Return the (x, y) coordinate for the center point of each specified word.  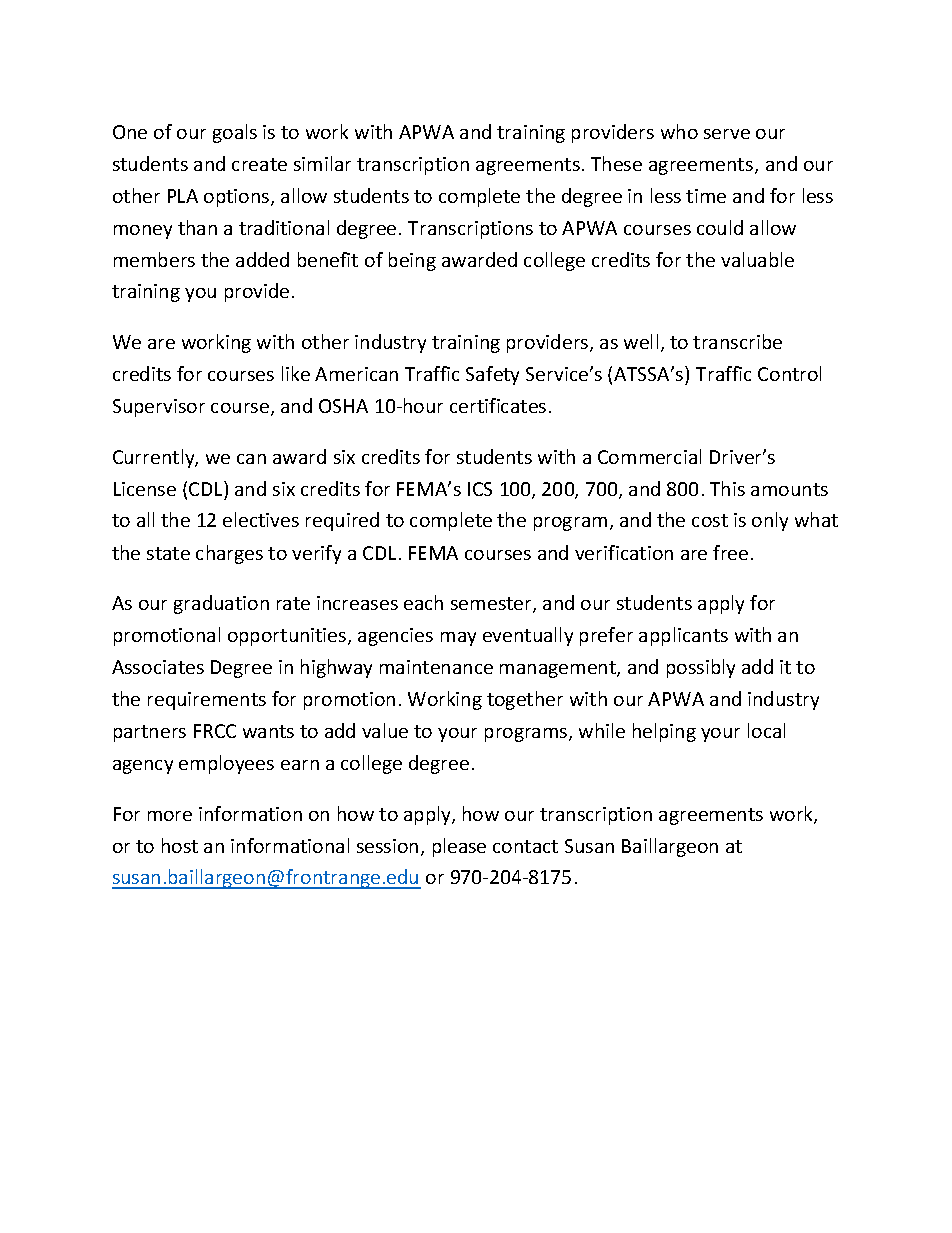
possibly (701, 668)
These (616, 163)
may (458, 639)
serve (727, 134)
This (727, 488)
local (766, 730)
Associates (158, 667)
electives (261, 519)
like (296, 373)
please (459, 847)
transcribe (737, 341)
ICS (480, 489)
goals (235, 133)
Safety (492, 375)
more (170, 816)
